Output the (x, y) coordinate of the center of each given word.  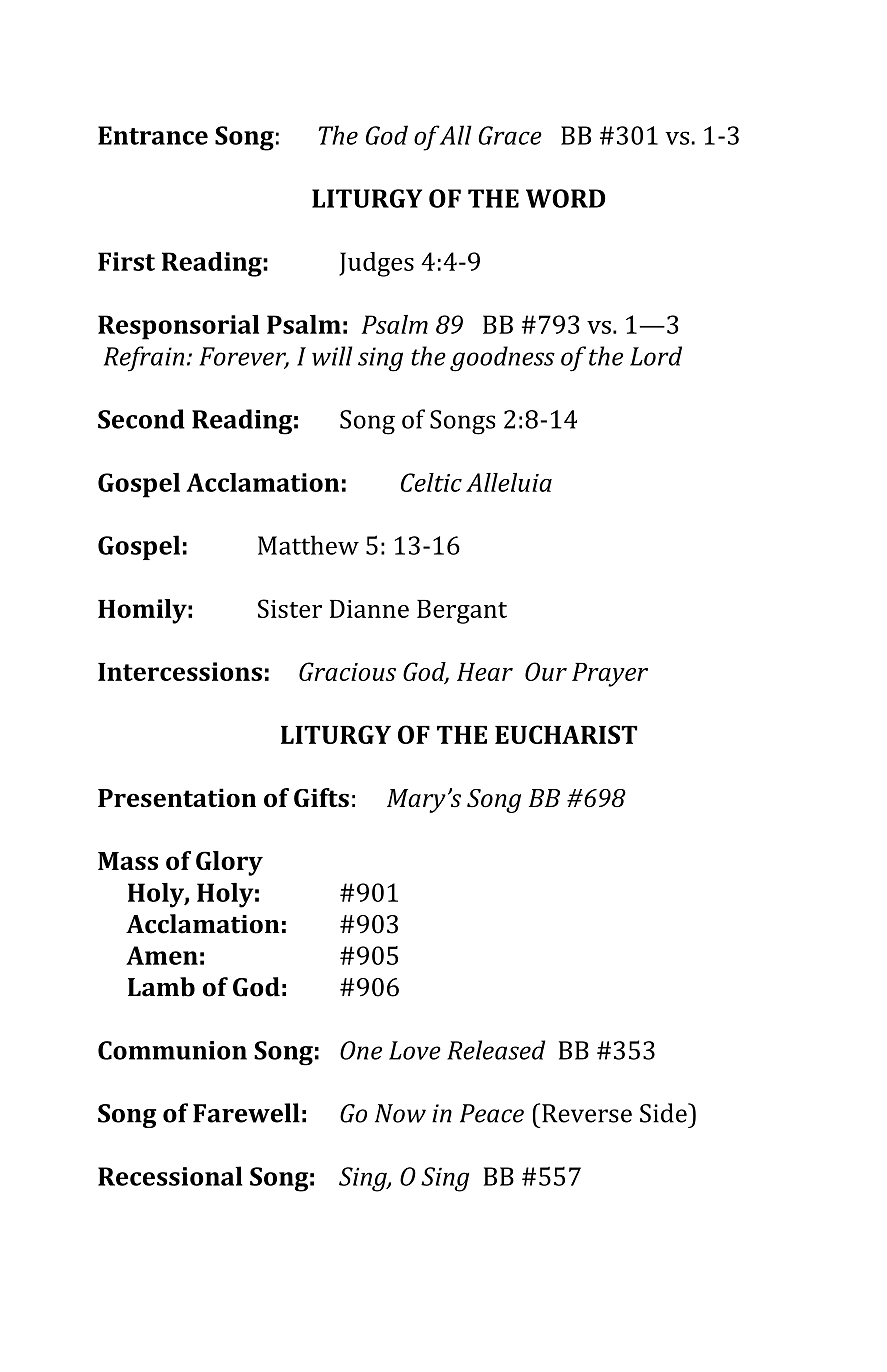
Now (400, 1113)
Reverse (587, 1113)
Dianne (369, 609)
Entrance (153, 135)
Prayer (610, 675)
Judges (376, 264)
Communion (172, 1050)
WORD (565, 198)
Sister (290, 608)
